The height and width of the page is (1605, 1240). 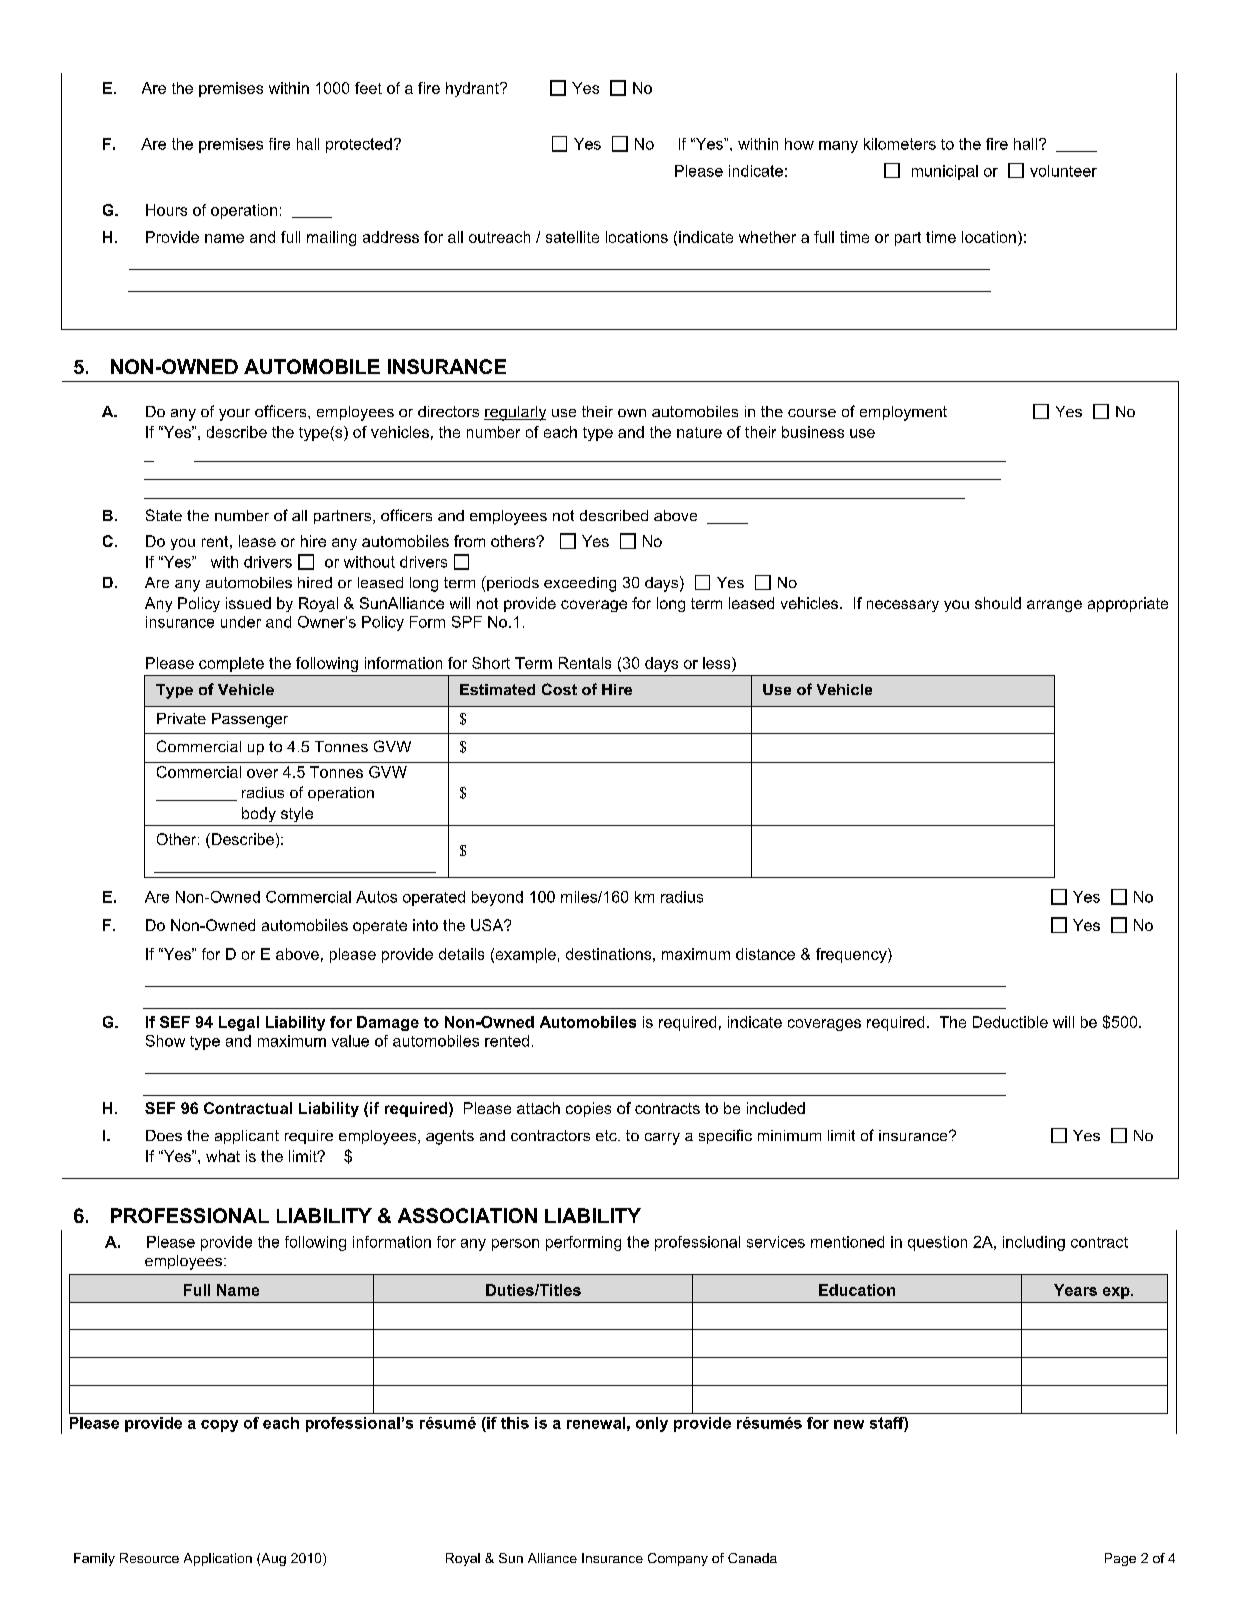 I want to click on beyond, so click(x=497, y=898).
